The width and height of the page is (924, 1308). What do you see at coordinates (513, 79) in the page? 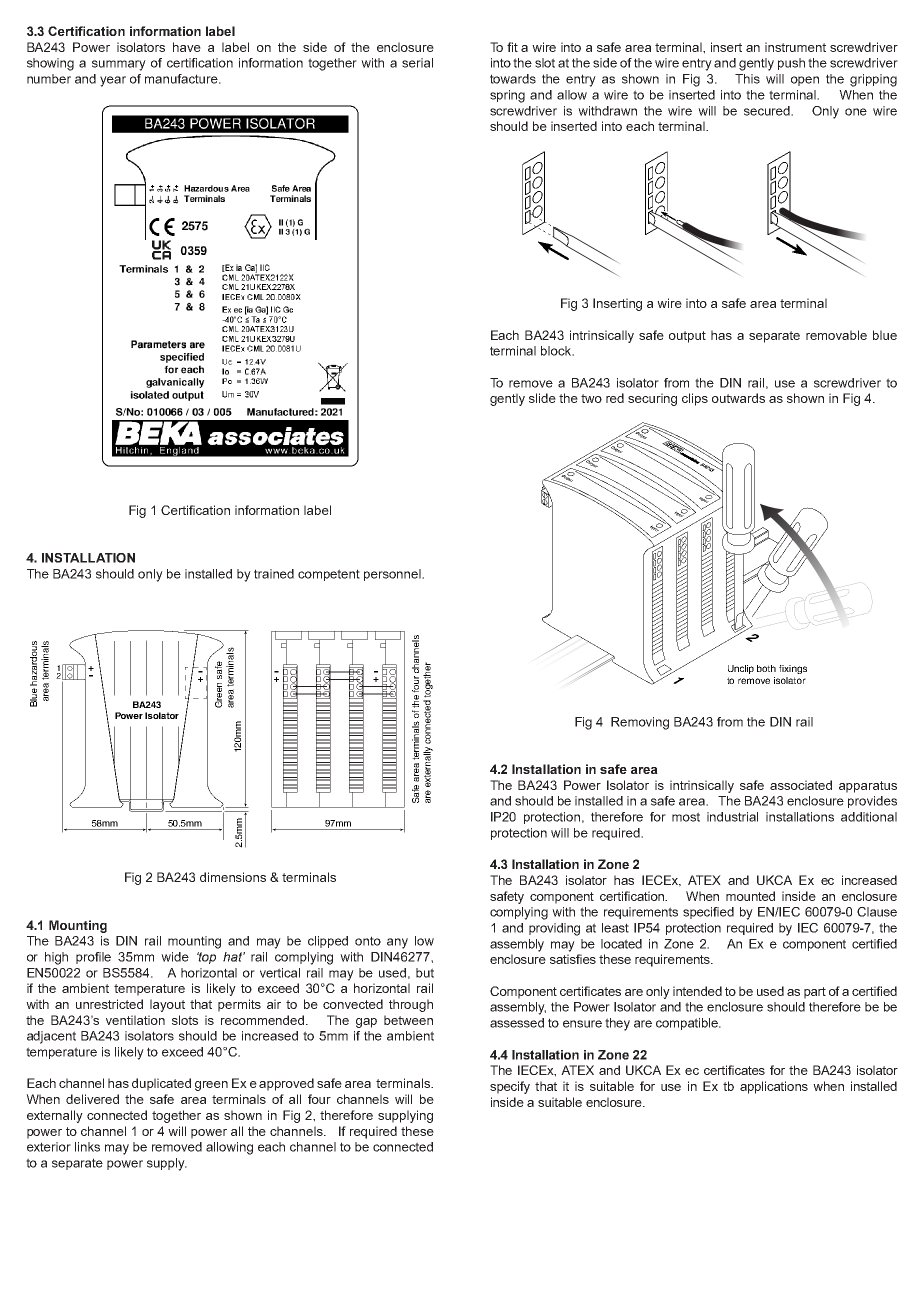
I see `towards` at bounding box center [513, 79].
